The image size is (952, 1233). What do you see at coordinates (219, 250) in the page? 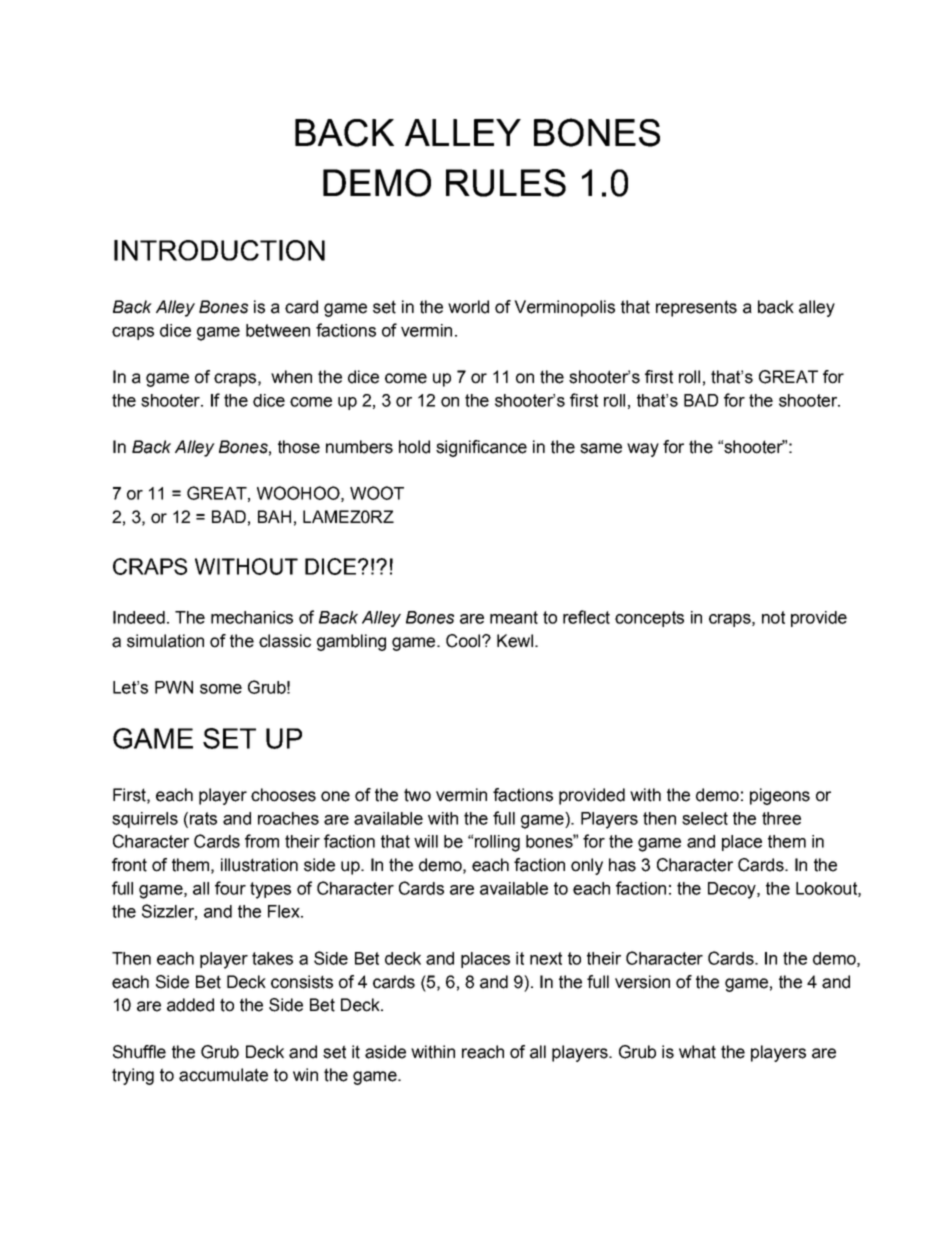
I see `INTRODUCTION` at bounding box center [219, 250].
